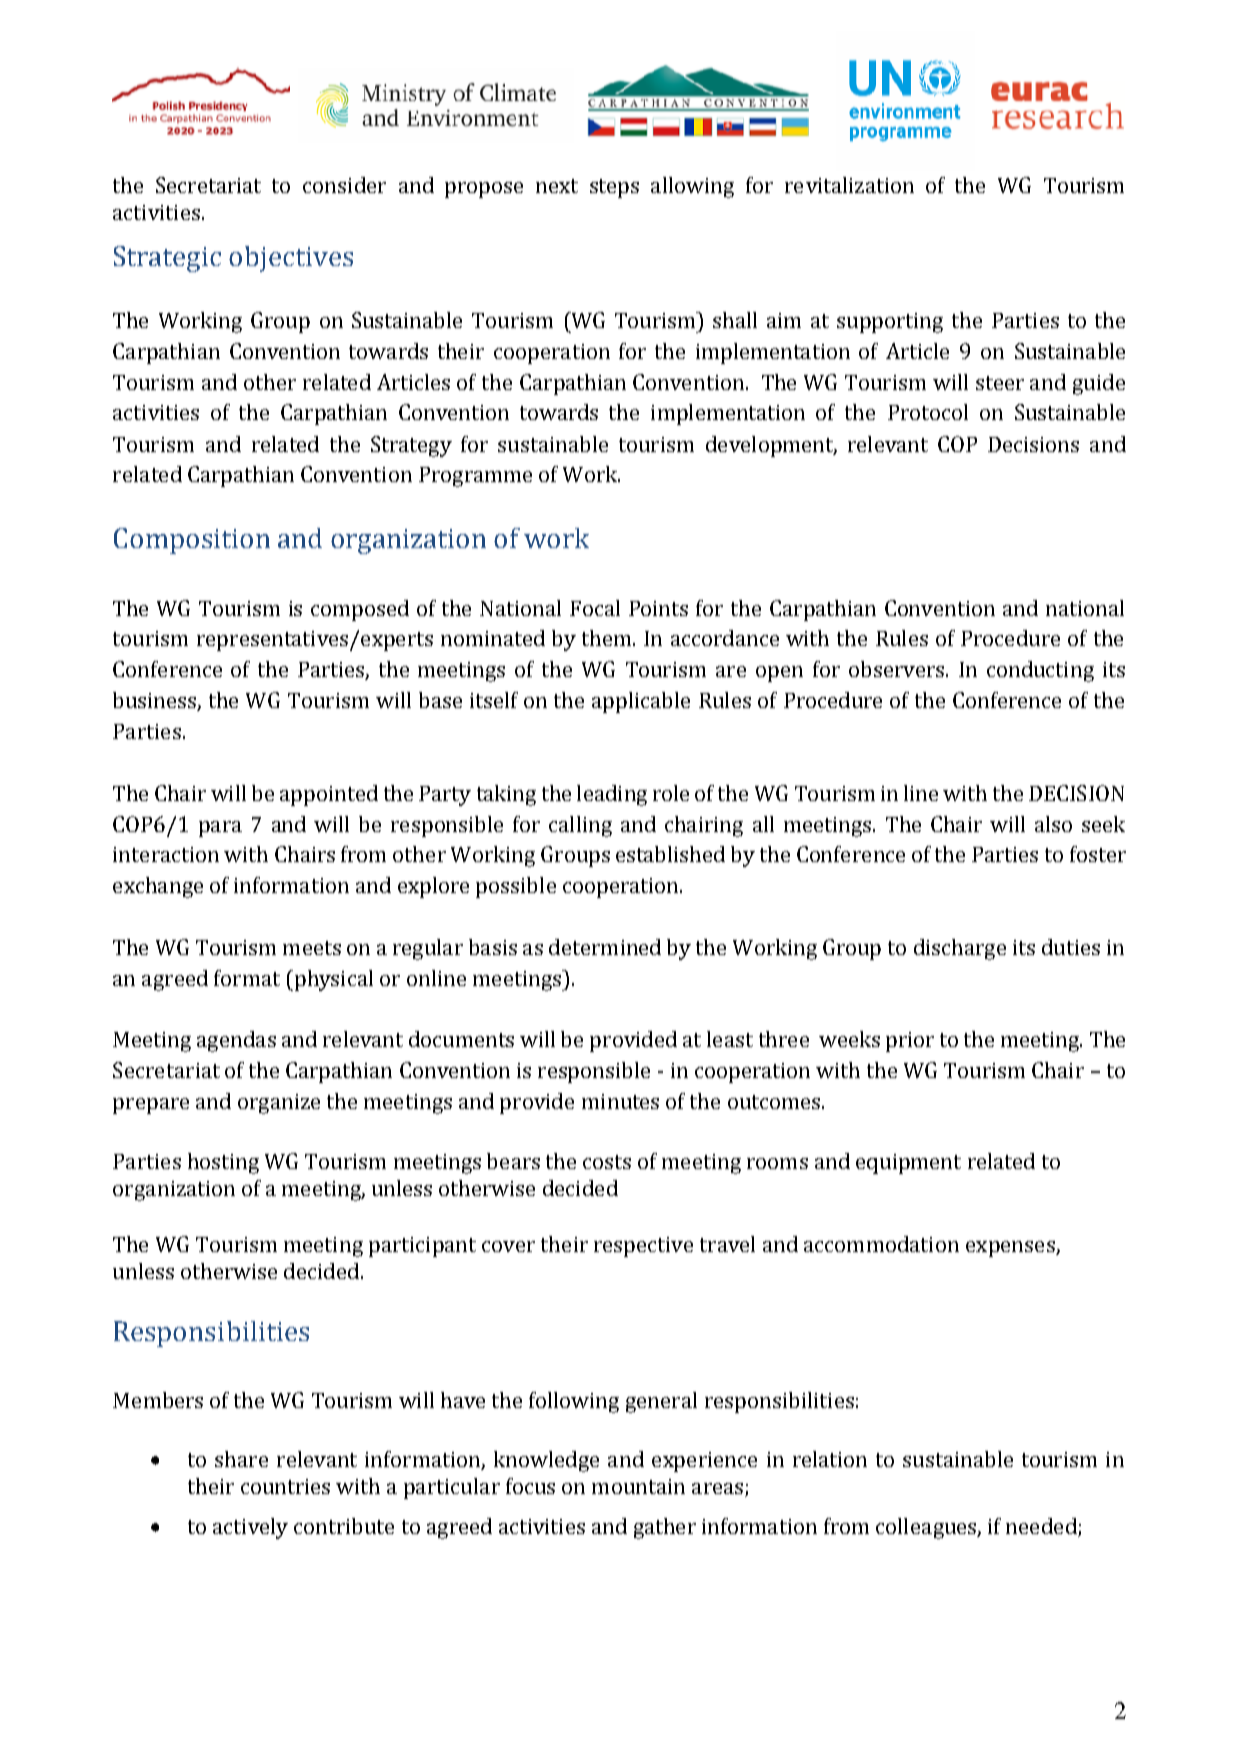 Image resolution: width=1238 pixels, height=1752 pixels. Describe the element at coordinates (291, 259) in the image. I see `objectives` at that location.
